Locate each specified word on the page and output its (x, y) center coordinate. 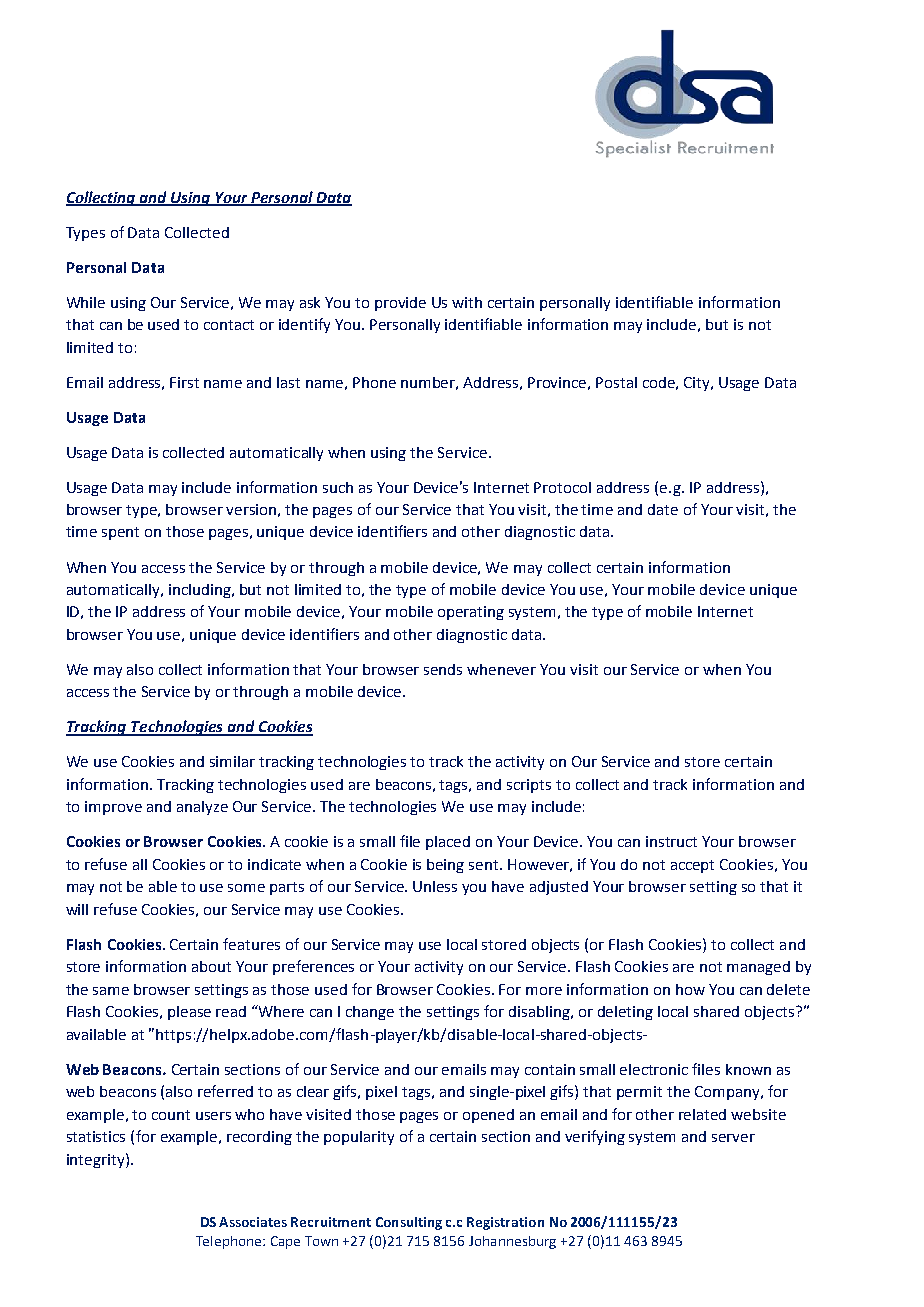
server (733, 1138)
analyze (202, 808)
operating (471, 613)
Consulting (409, 1223)
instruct (671, 841)
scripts (529, 786)
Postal (616, 382)
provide (400, 304)
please (189, 1013)
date (663, 509)
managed (758, 968)
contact (229, 325)
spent (120, 533)
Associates (253, 1222)
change (370, 1013)
